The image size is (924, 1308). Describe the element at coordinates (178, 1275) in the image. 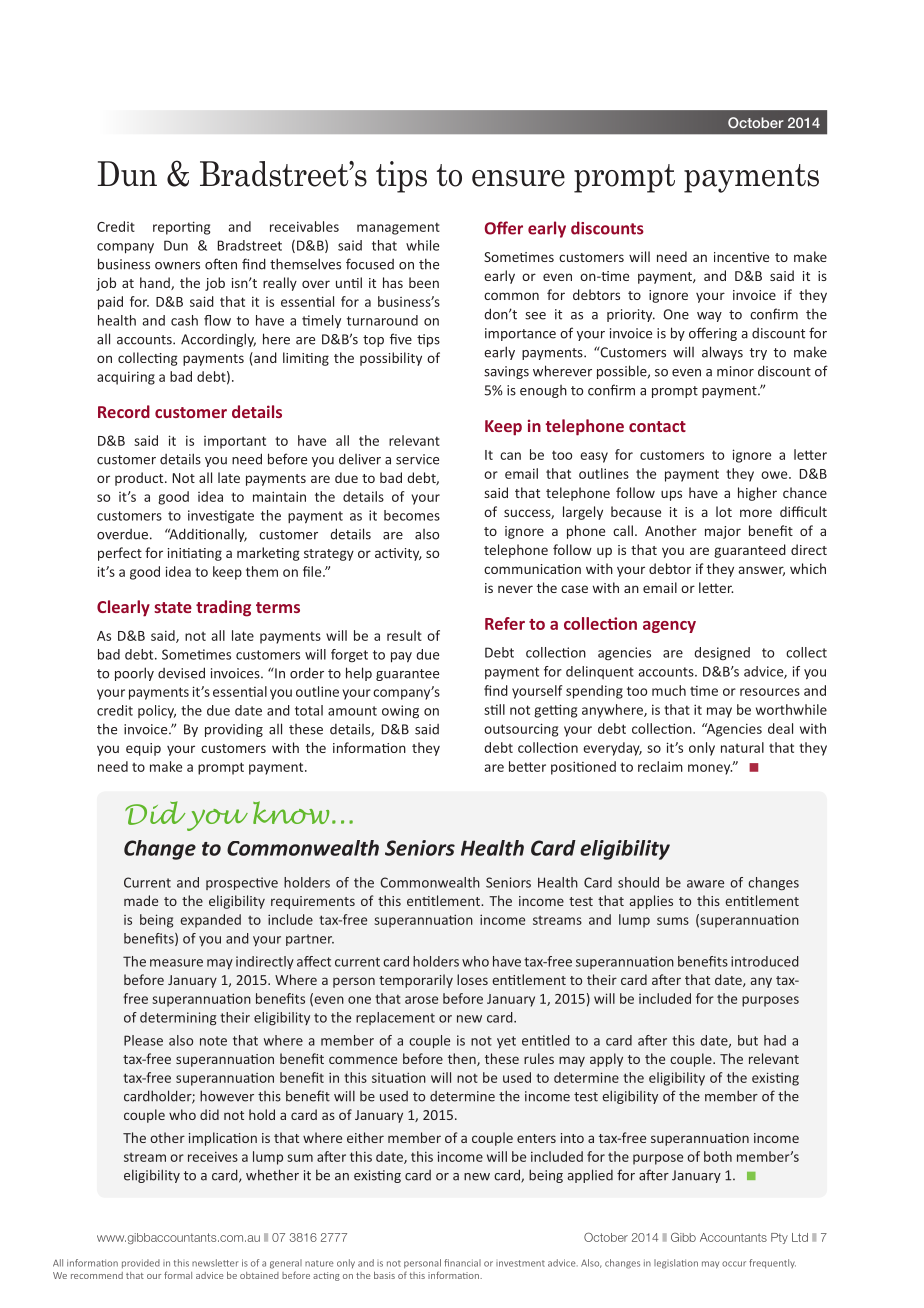

I see `formal` at that location.
